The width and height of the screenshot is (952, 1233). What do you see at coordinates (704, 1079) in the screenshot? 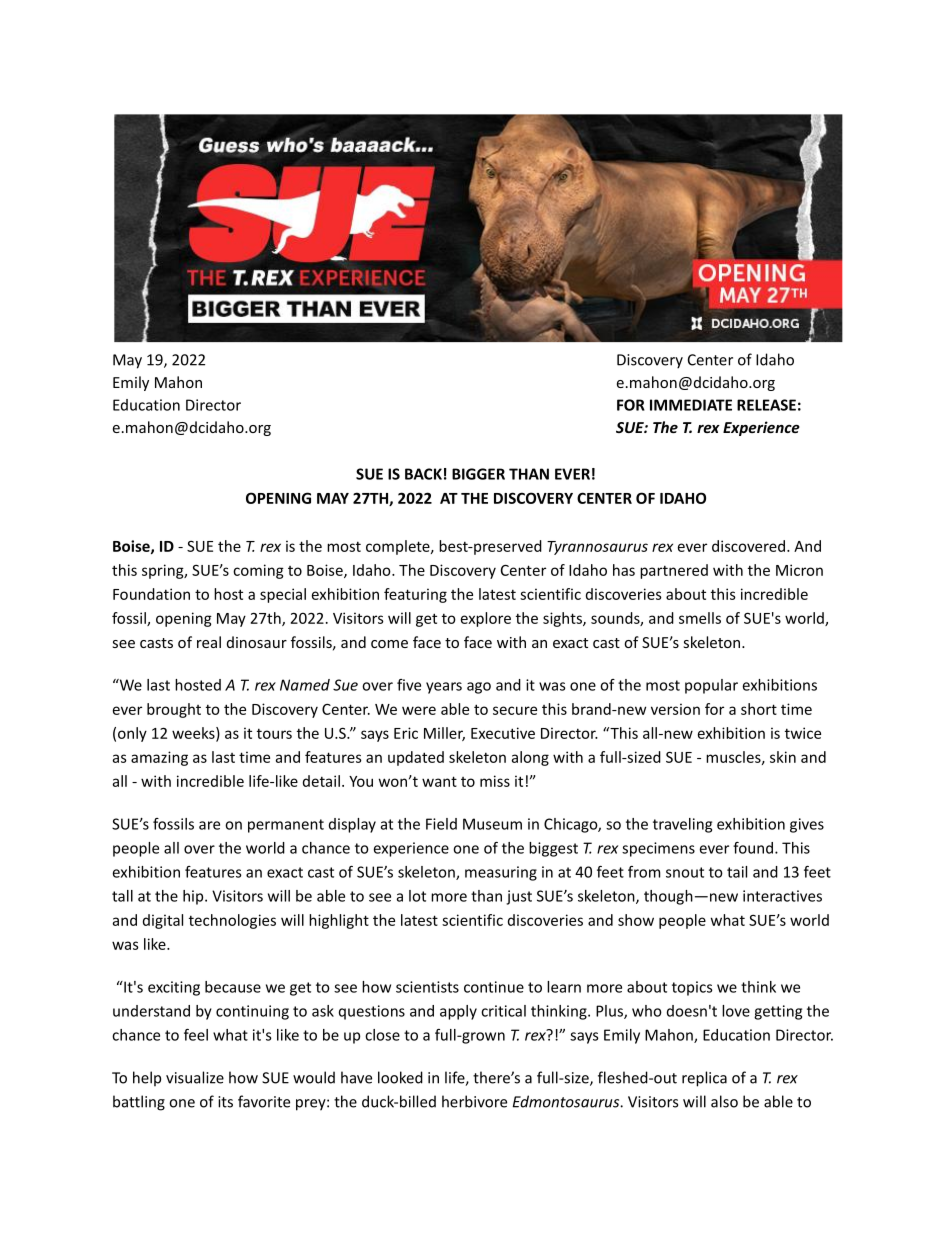
I see `replica` at bounding box center [704, 1079].
